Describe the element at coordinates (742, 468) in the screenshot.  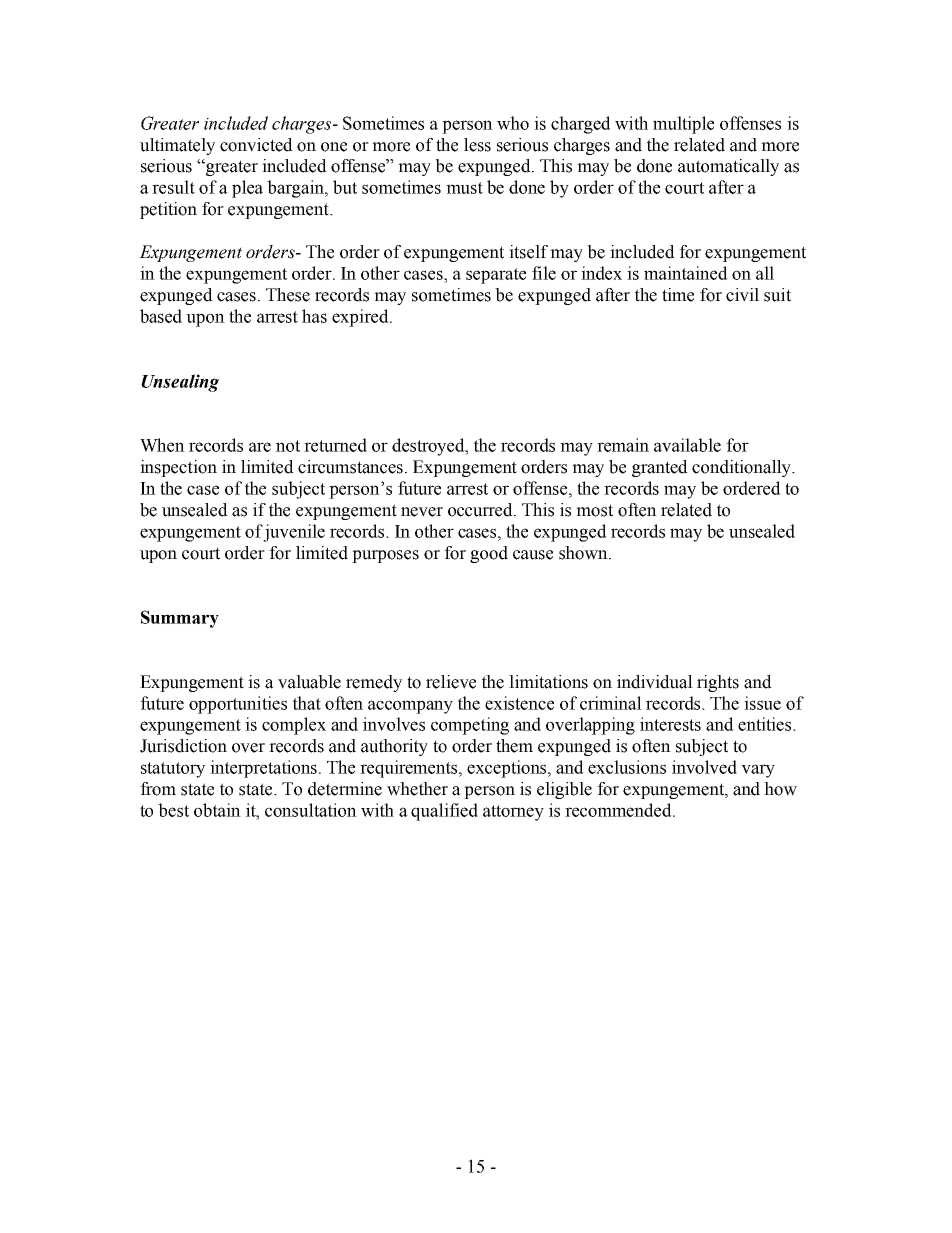
I see `conditionally` at that location.
